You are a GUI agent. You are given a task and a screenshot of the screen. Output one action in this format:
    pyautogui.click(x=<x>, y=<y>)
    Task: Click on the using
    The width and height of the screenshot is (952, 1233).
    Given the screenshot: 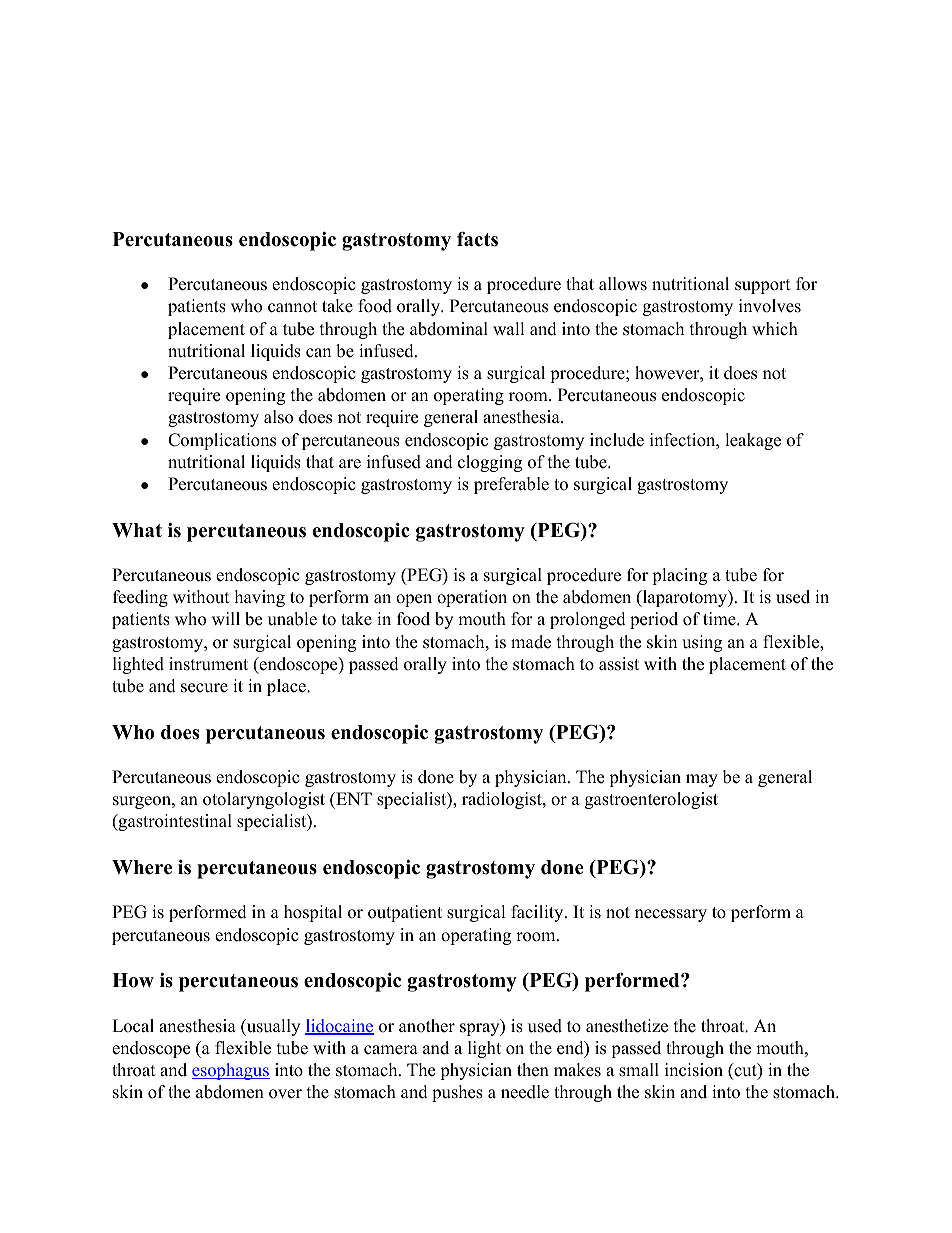 What is the action you would take?
    pyautogui.click(x=702, y=643)
